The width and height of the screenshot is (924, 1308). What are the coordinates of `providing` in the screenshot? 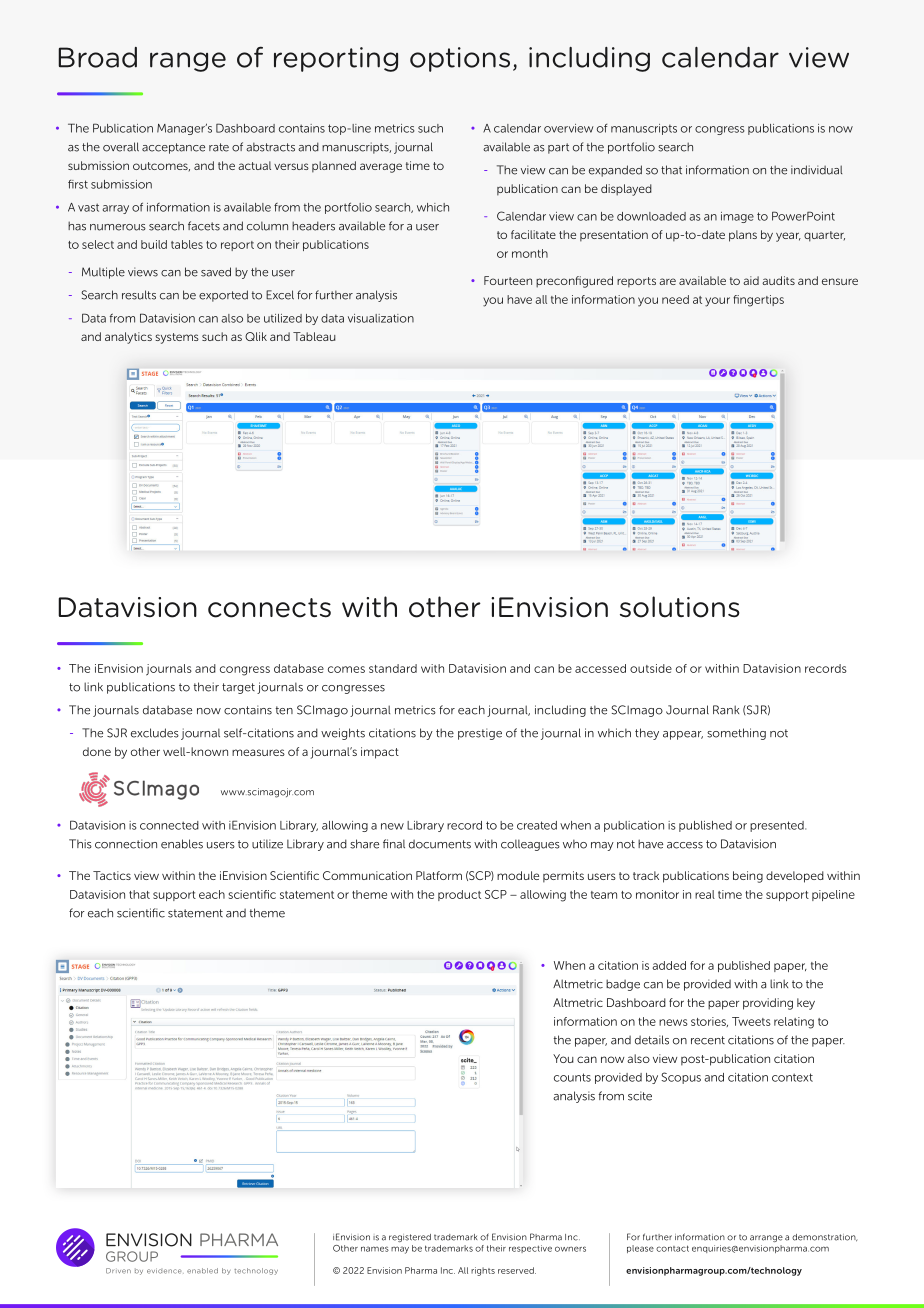 It's located at (768, 1004).
